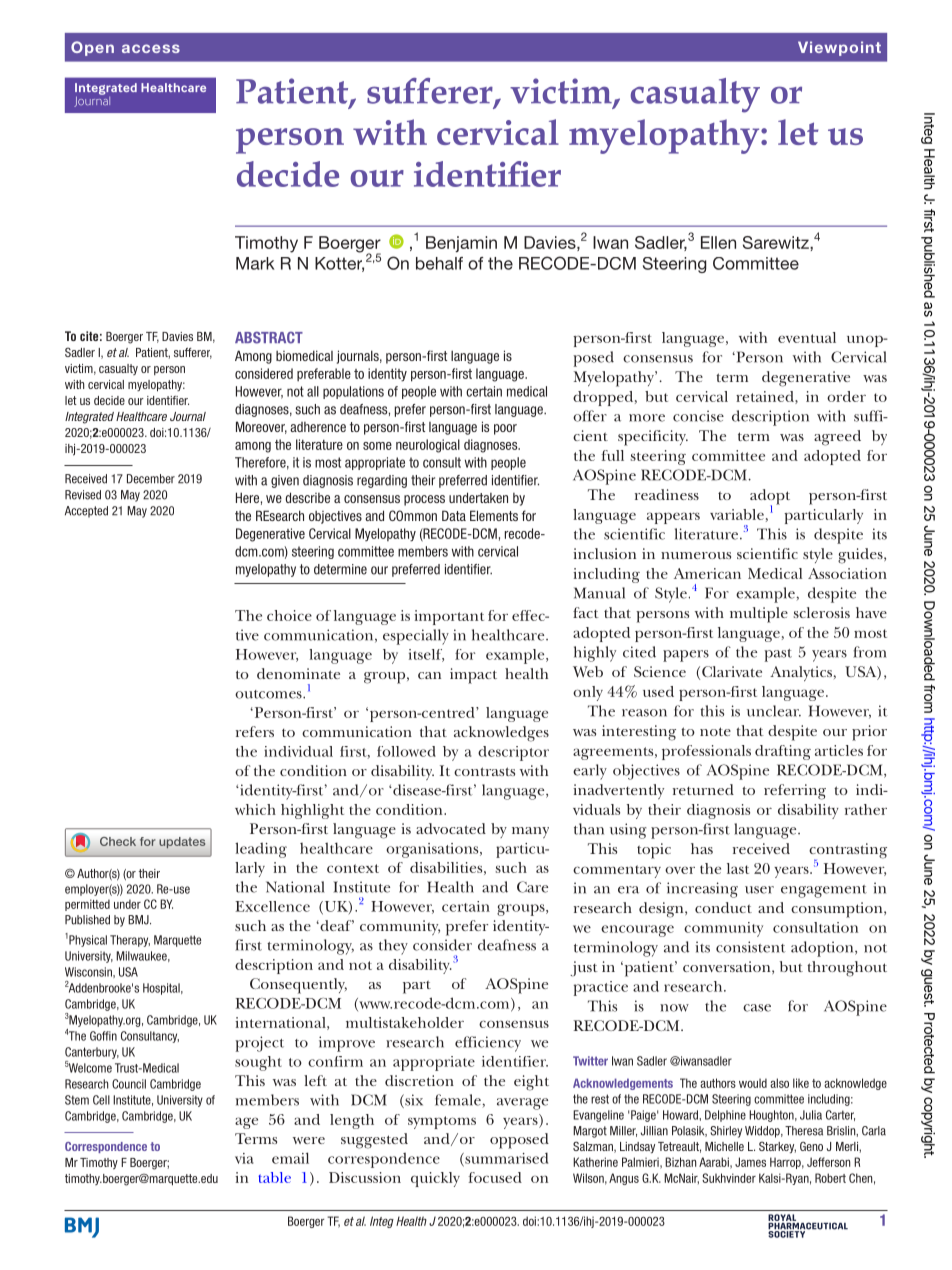 The image size is (952, 1270). What do you see at coordinates (449, 617) in the screenshot?
I see `important` at bounding box center [449, 617].
